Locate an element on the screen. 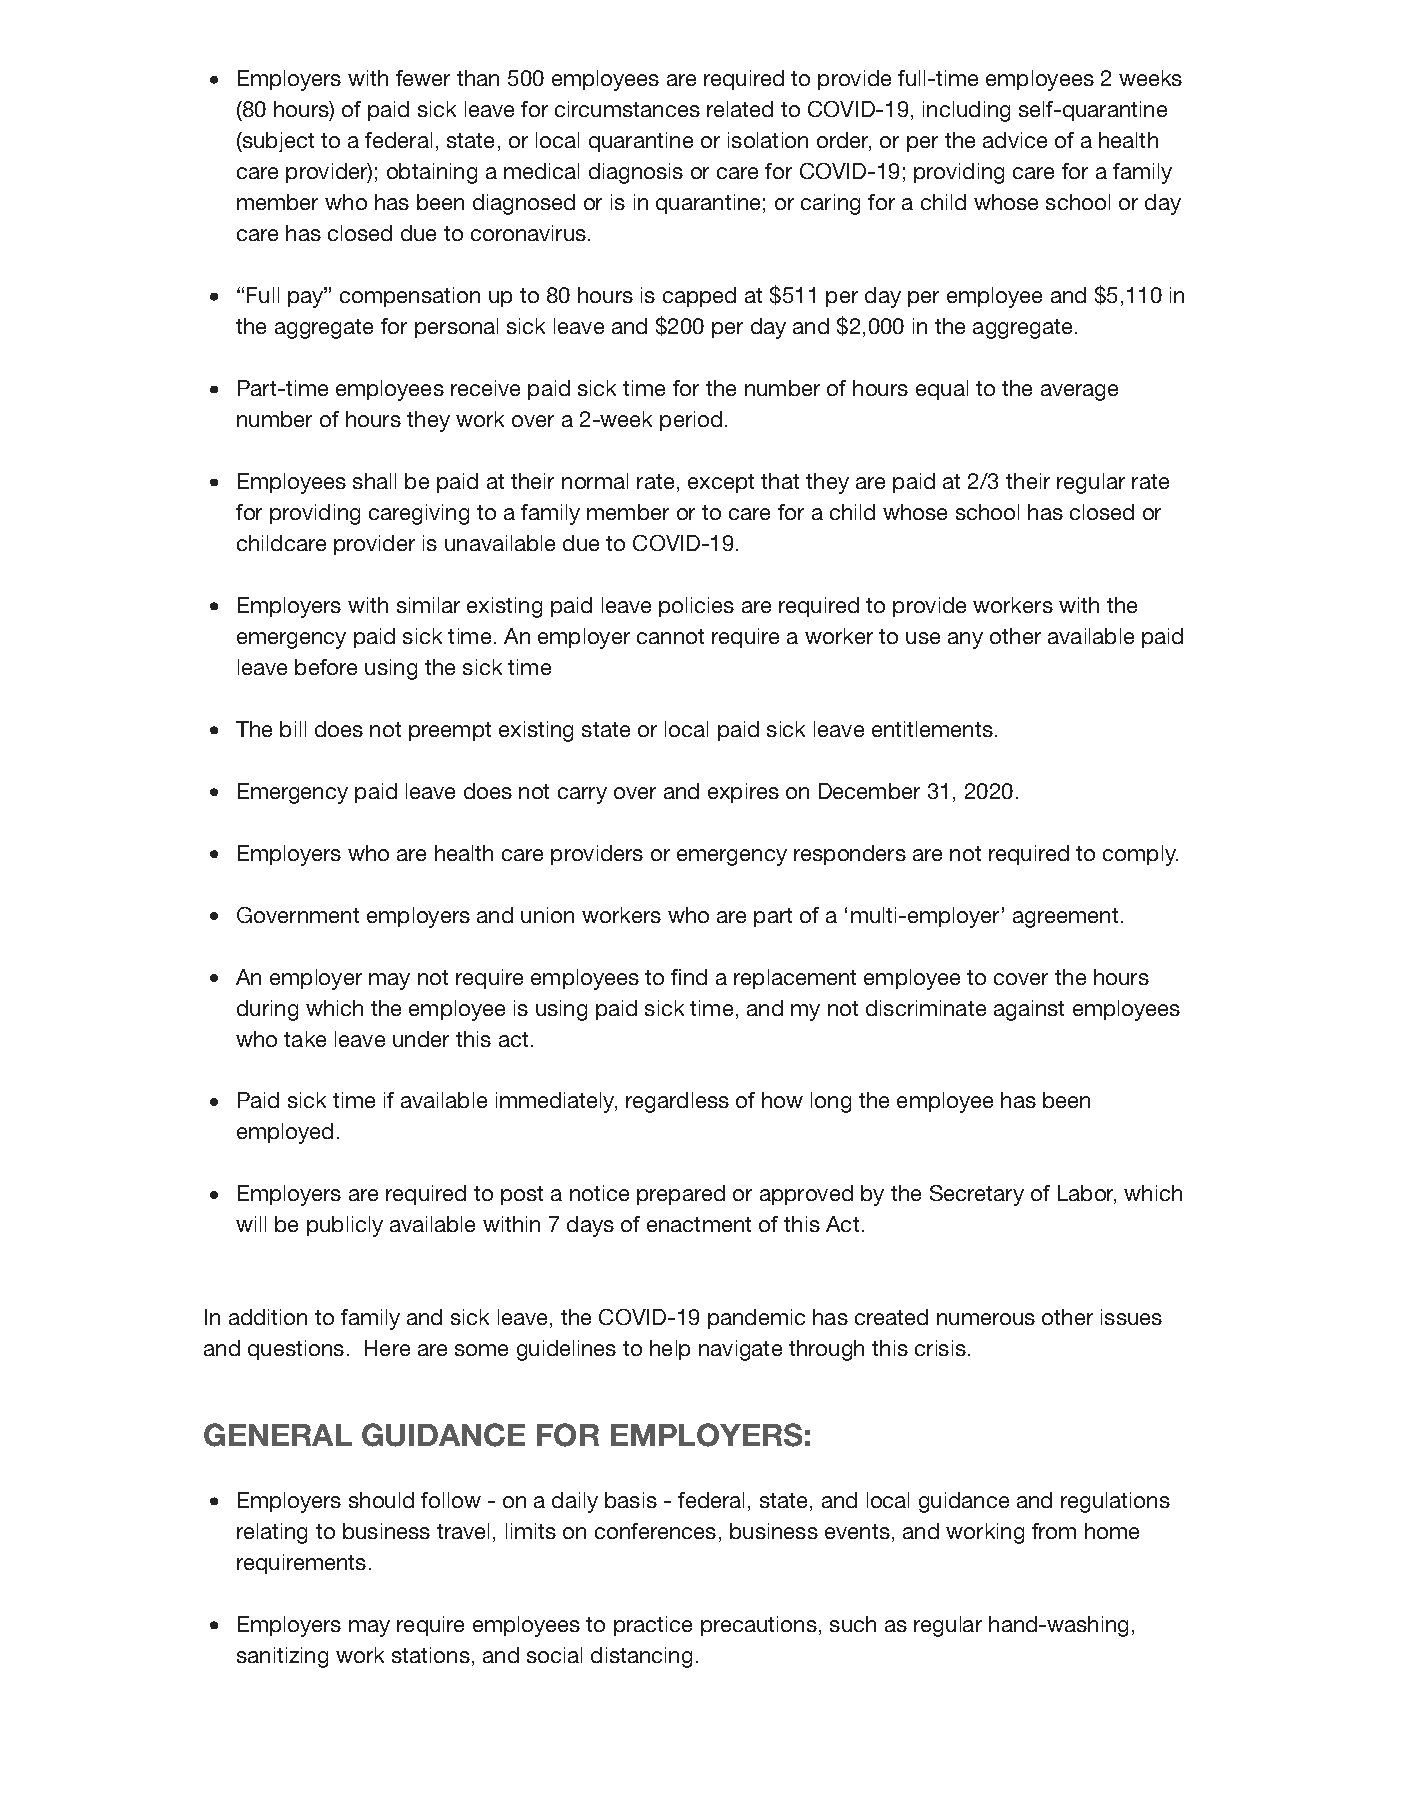  practice is located at coordinates (653, 1626).
